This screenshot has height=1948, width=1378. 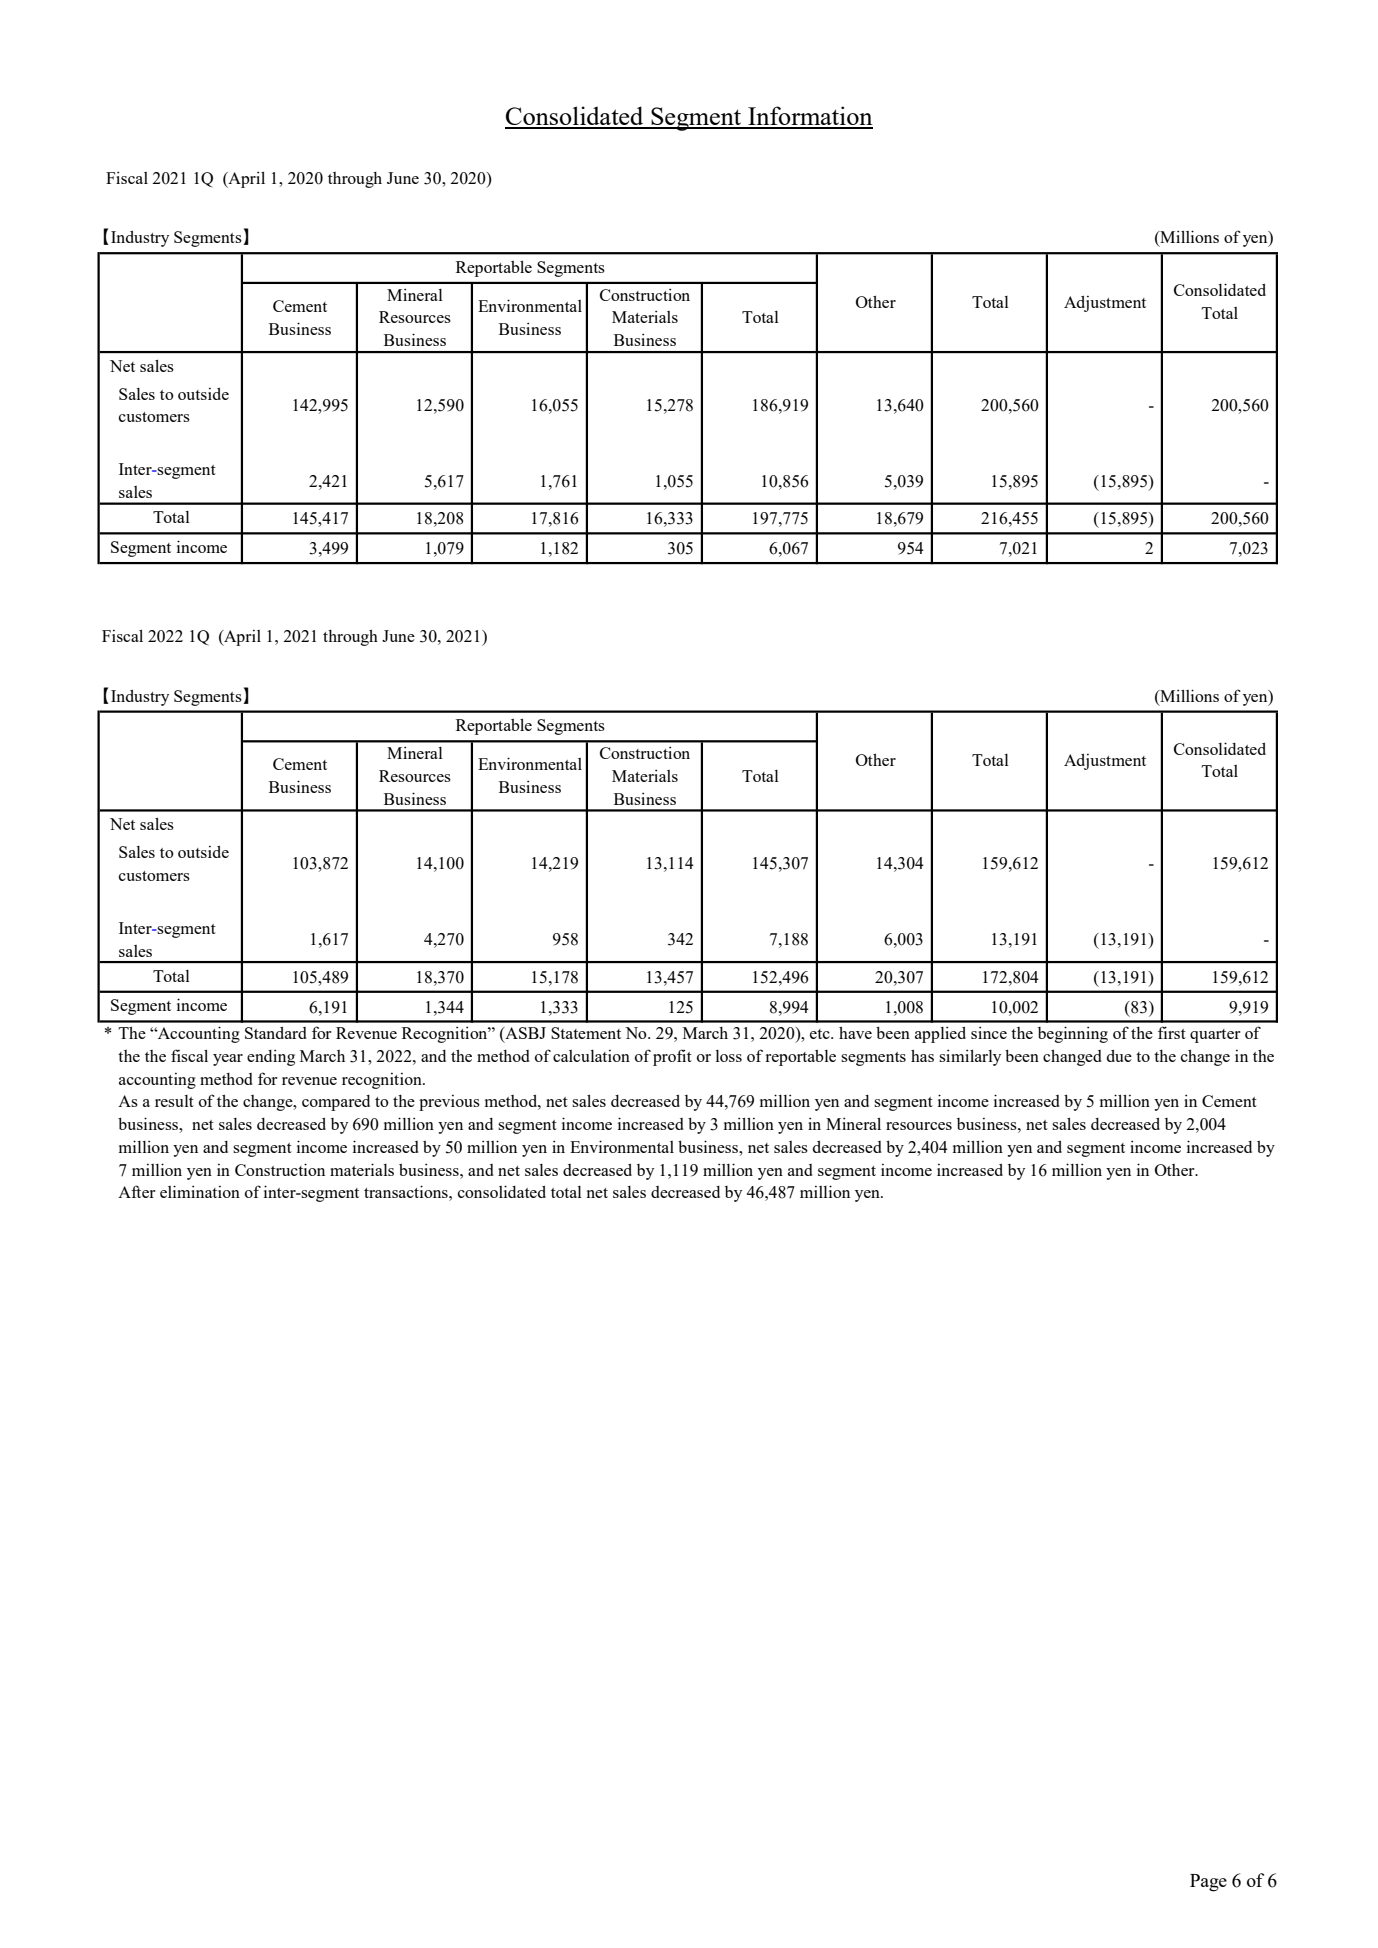 I want to click on due, so click(x=1119, y=1056).
